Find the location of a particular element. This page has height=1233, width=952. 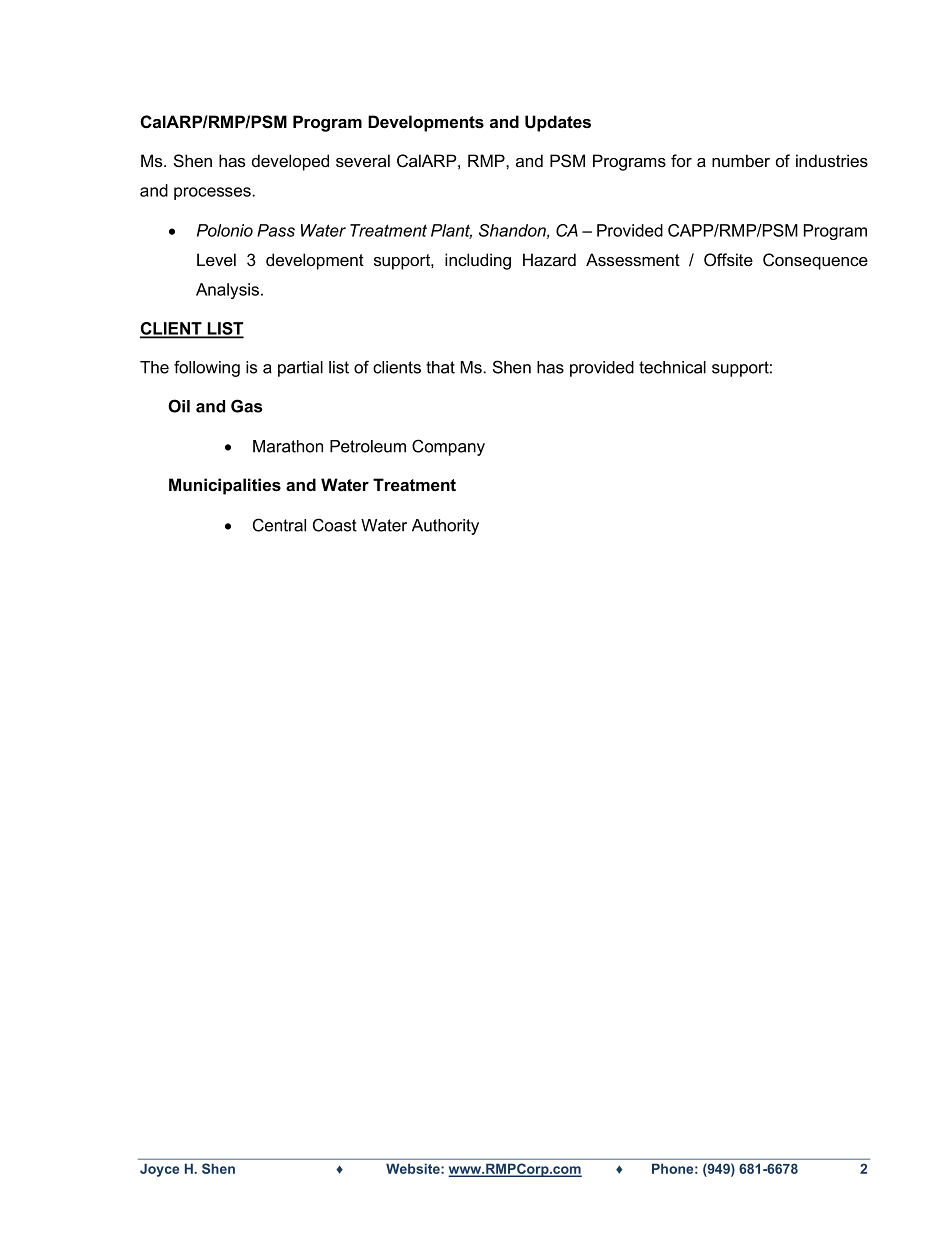

partial is located at coordinates (300, 369).
